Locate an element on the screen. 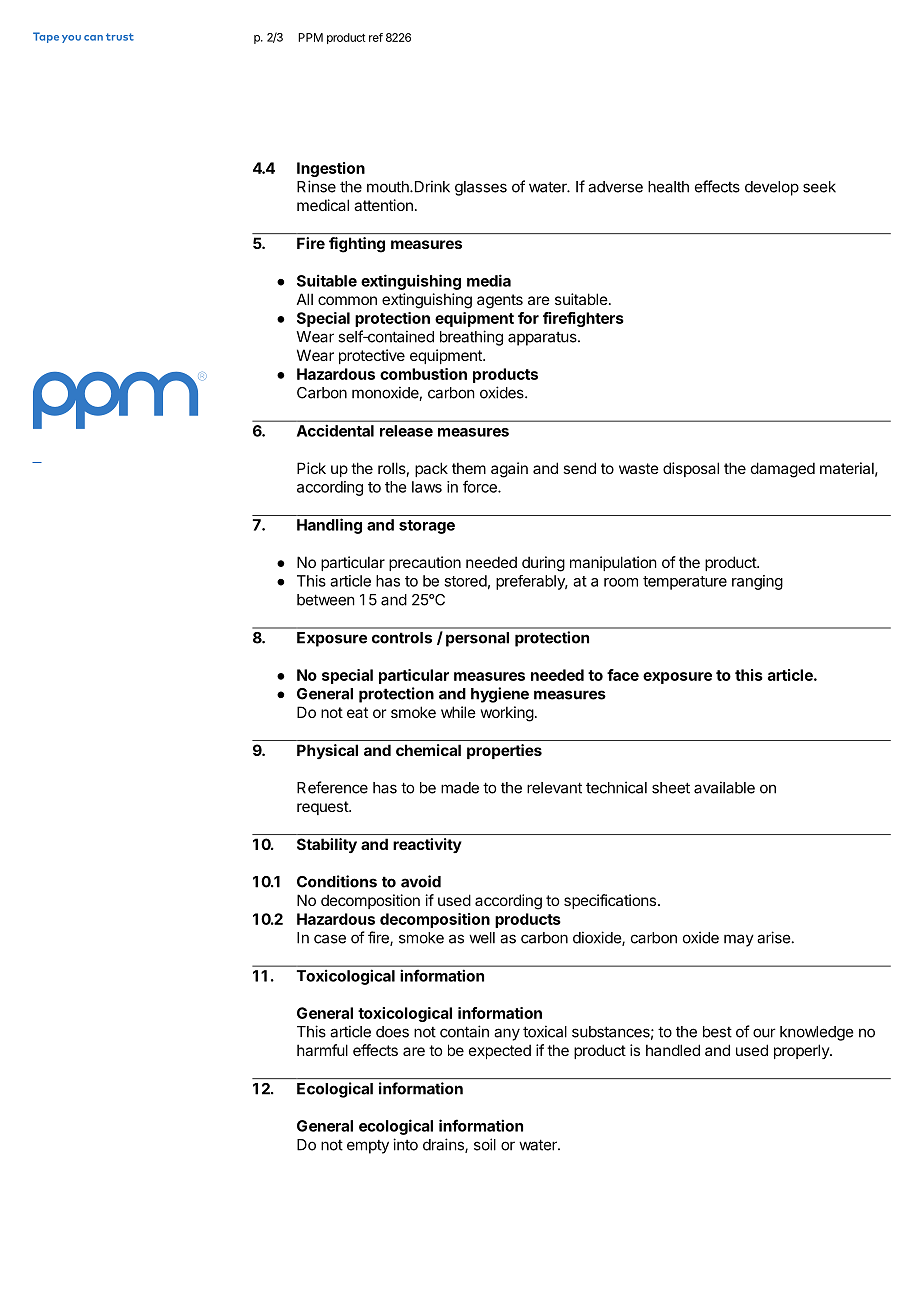 This screenshot has width=924, height=1309. adverse is located at coordinates (615, 187).
